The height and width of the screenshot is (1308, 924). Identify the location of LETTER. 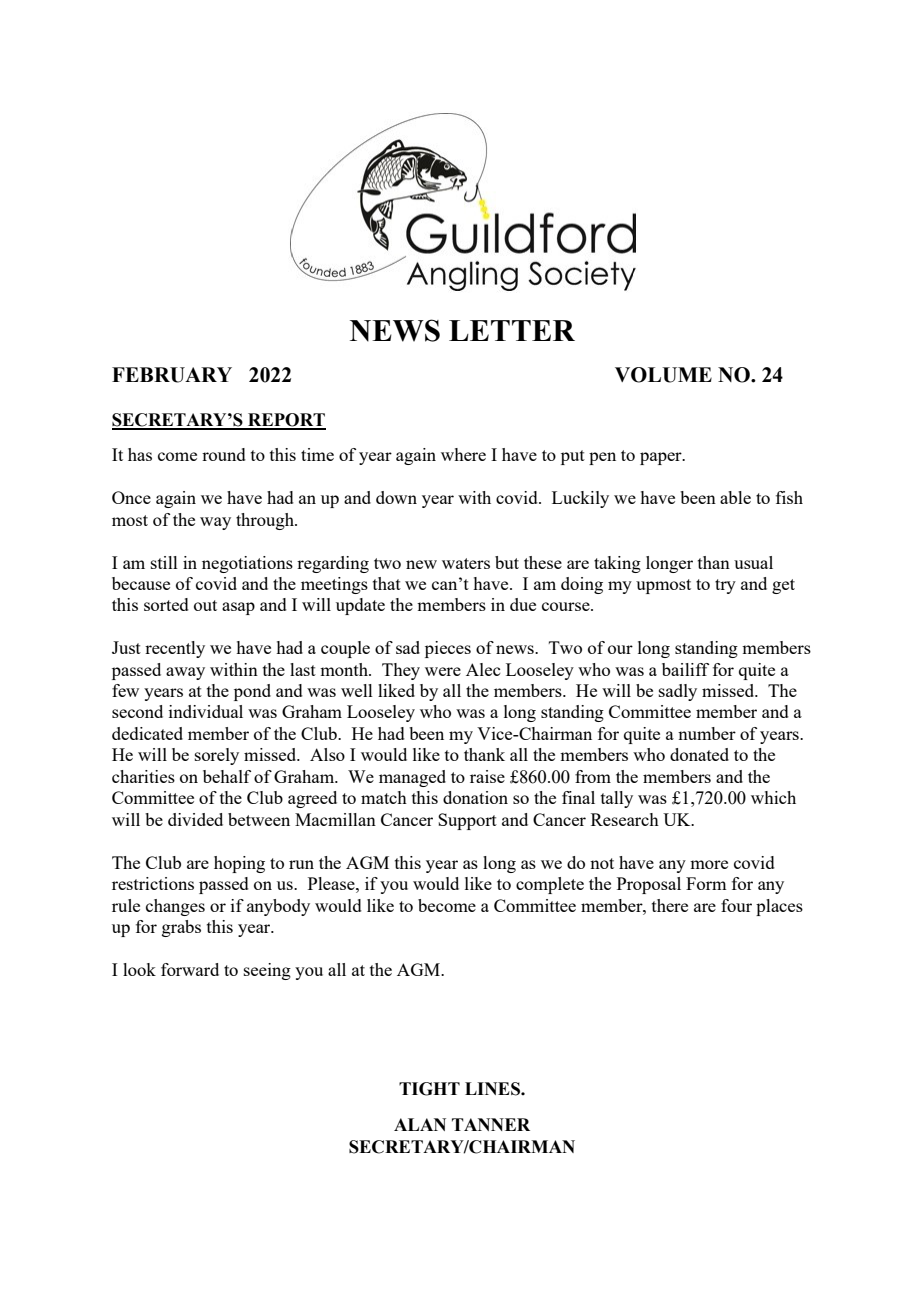
(512, 330).
